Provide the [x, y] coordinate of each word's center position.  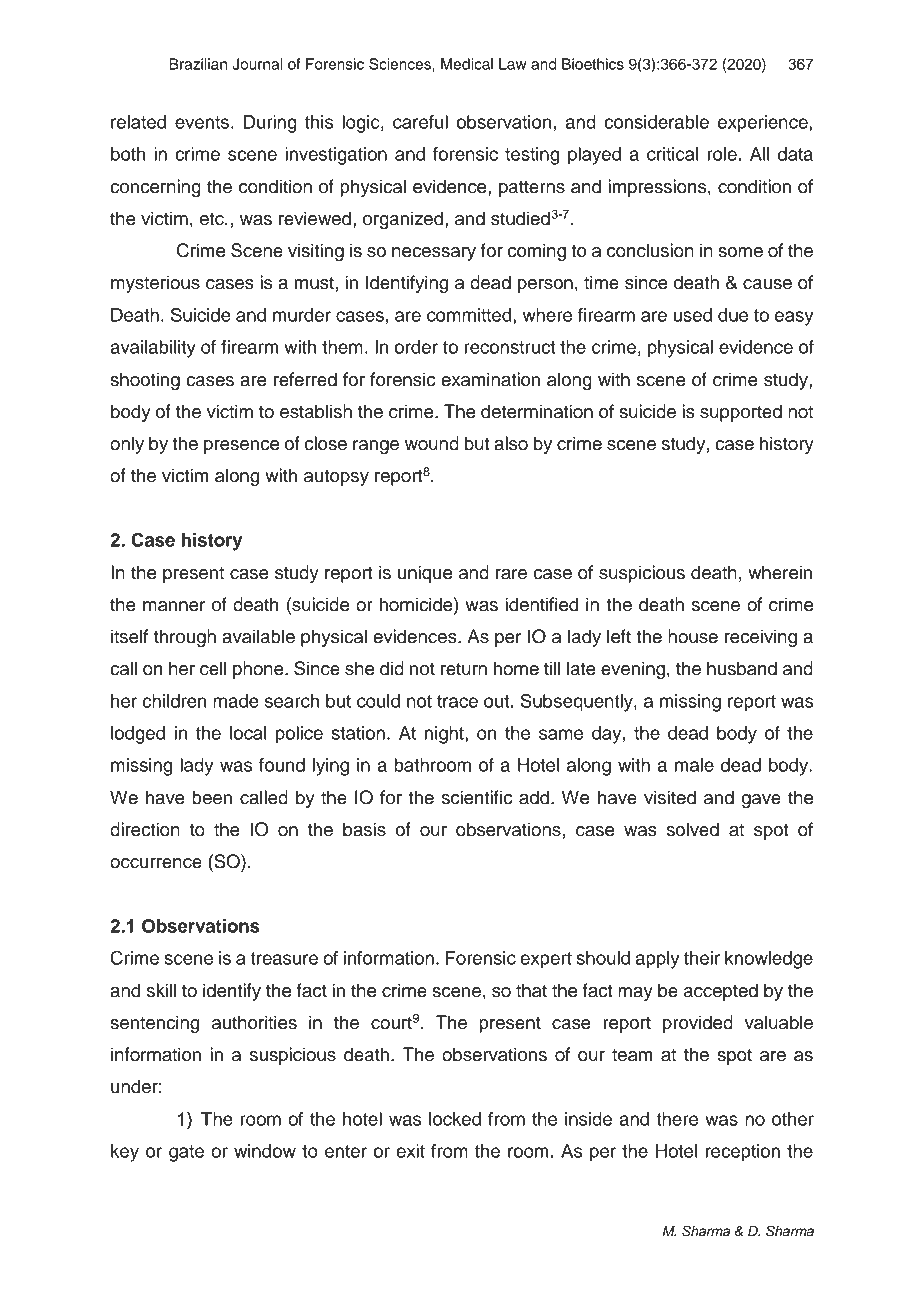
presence [241, 447]
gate [186, 1153]
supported [741, 413]
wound [432, 443]
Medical [467, 64]
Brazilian [198, 64]
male [694, 765]
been [212, 797]
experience [764, 124]
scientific [477, 797]
